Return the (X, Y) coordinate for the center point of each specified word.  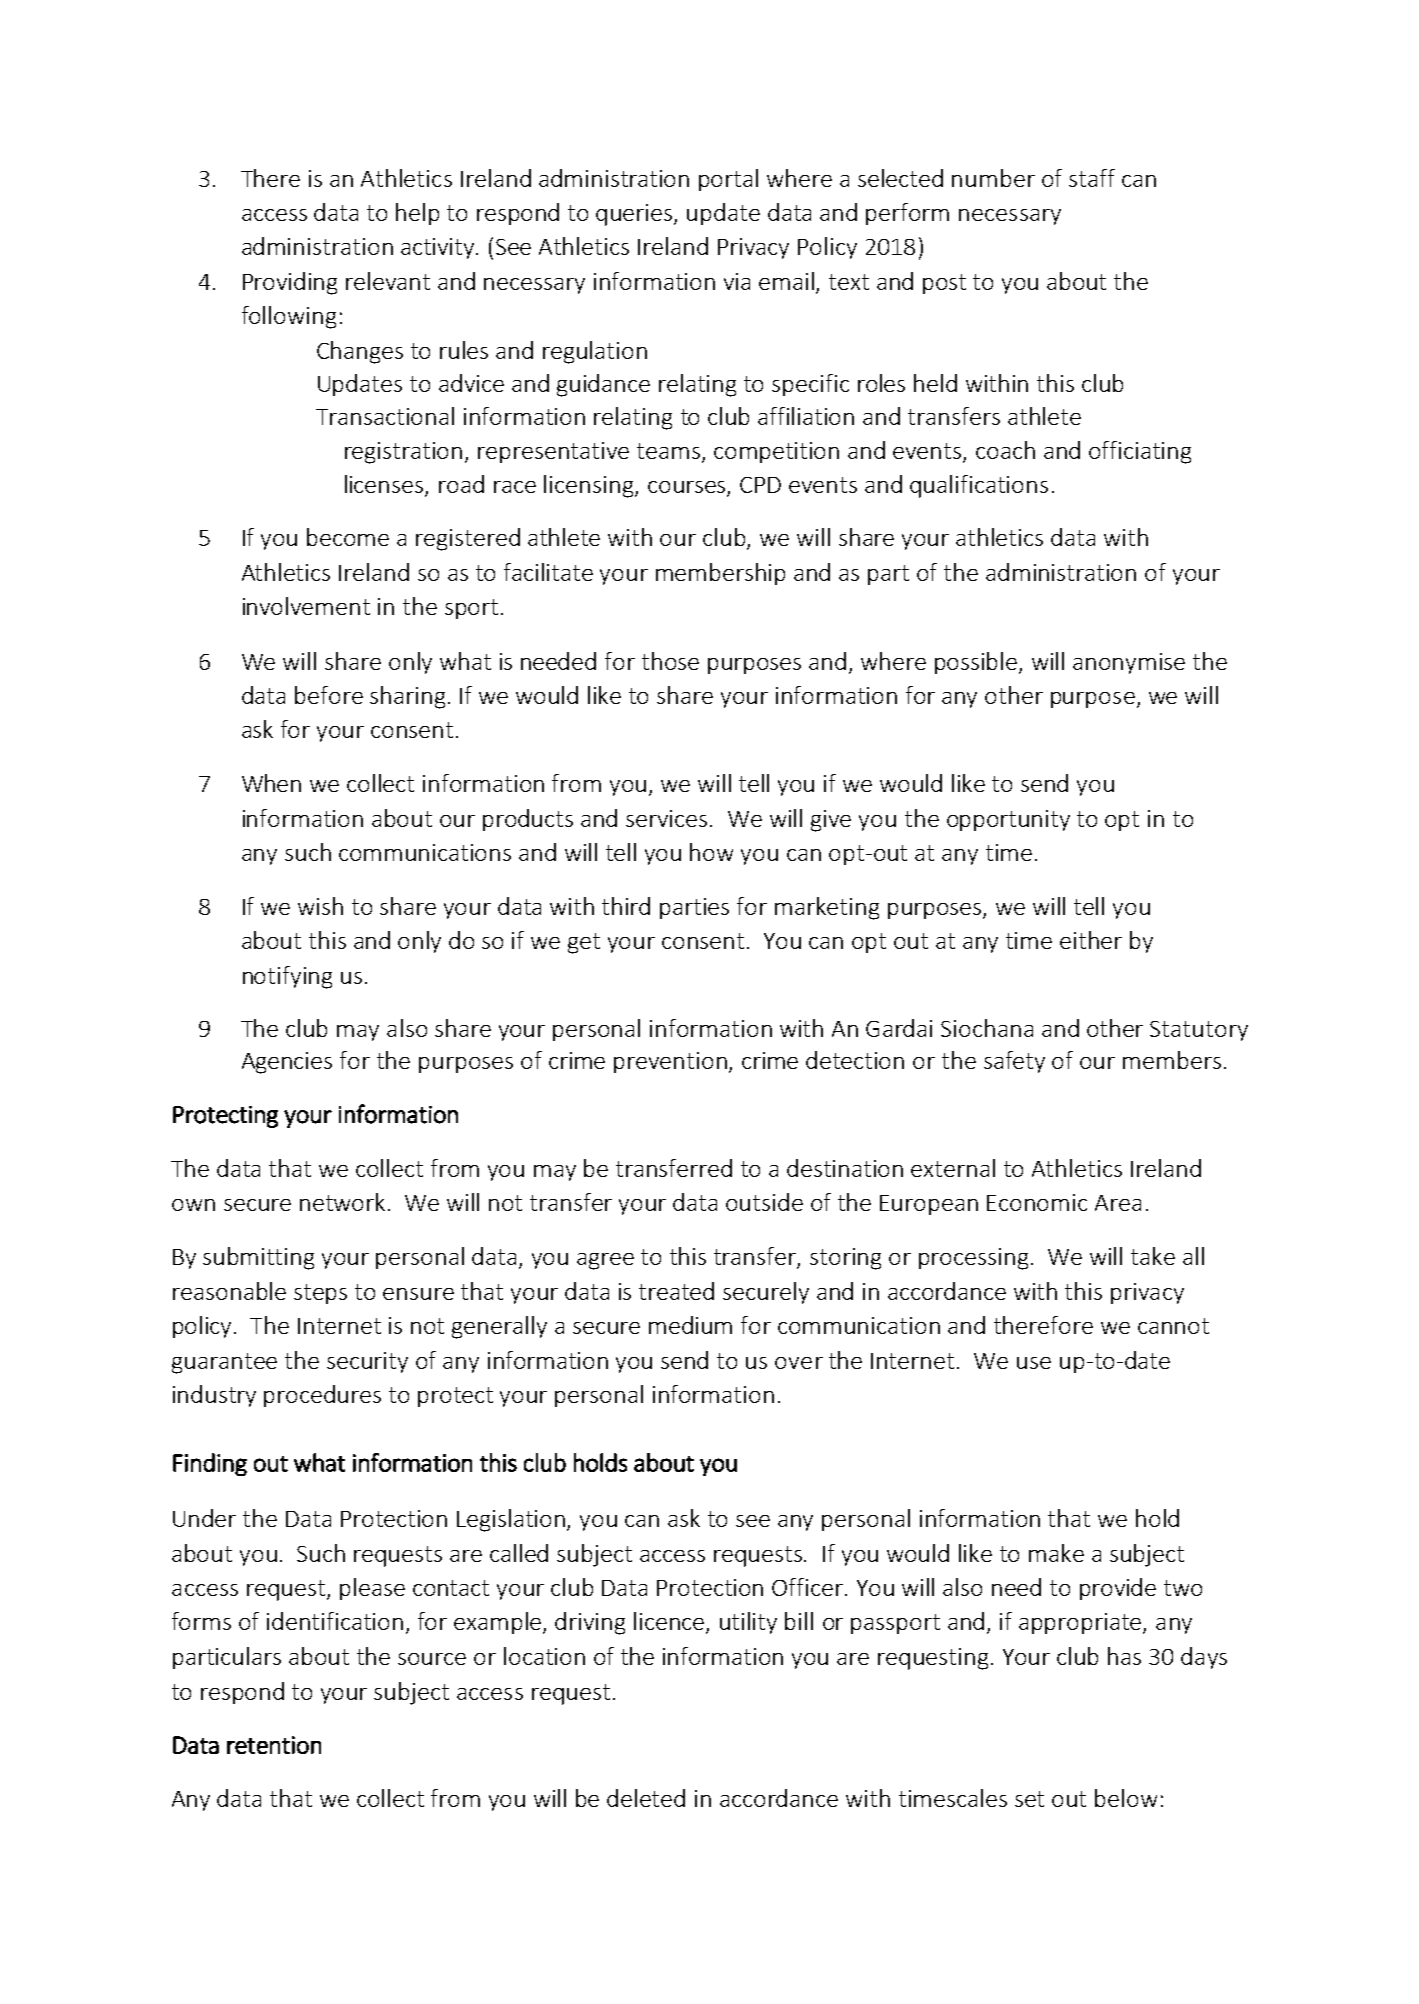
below (1126, 1798)
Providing (290, 283)
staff (1092, 178)
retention (274, 1745)
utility (748, 1623)
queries (635, 215)
